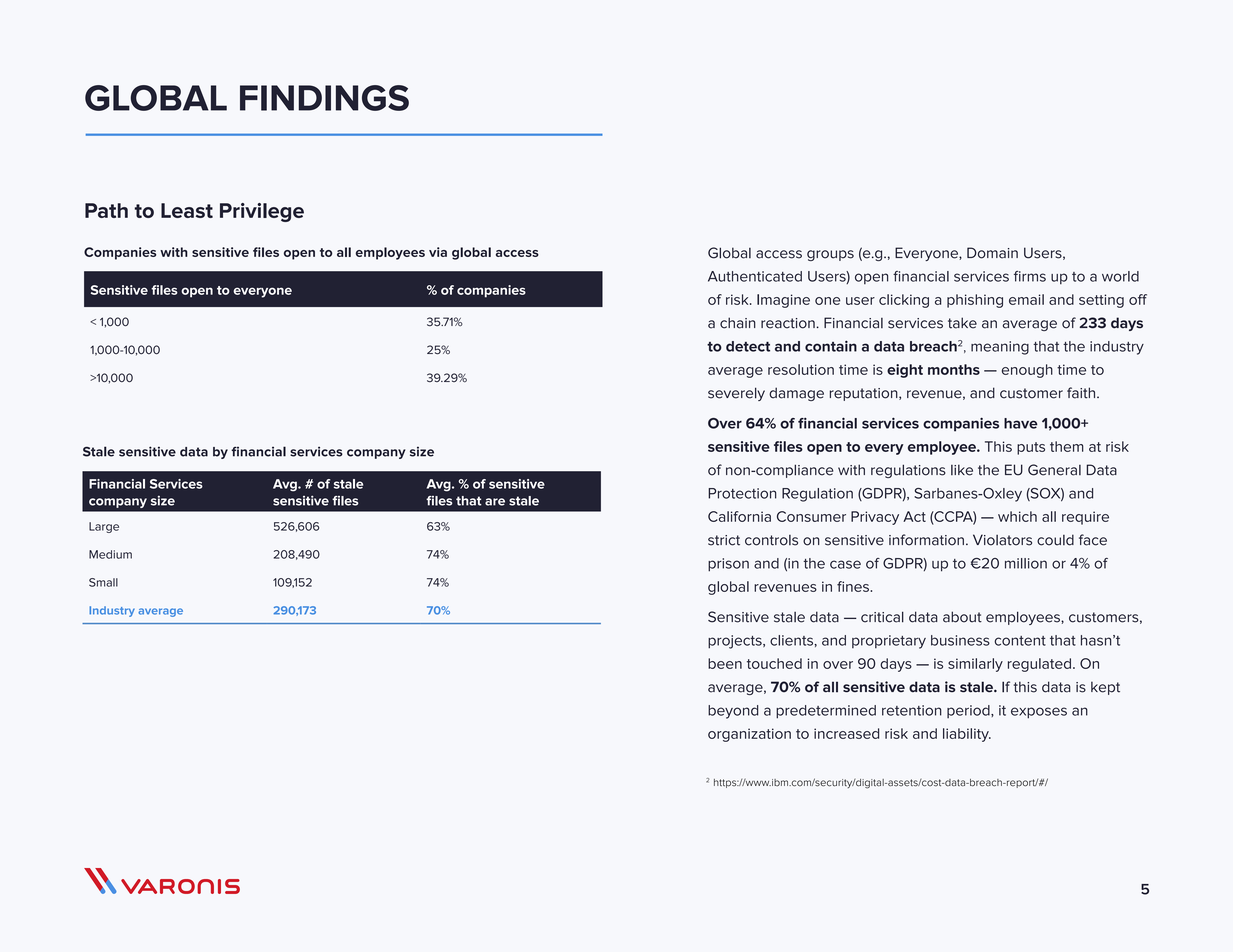 Image resolution: width=1233 pixels, height=952 pixels. Describe the element at coordinates (992, 253) in the image. I see `Domain` at that location.
